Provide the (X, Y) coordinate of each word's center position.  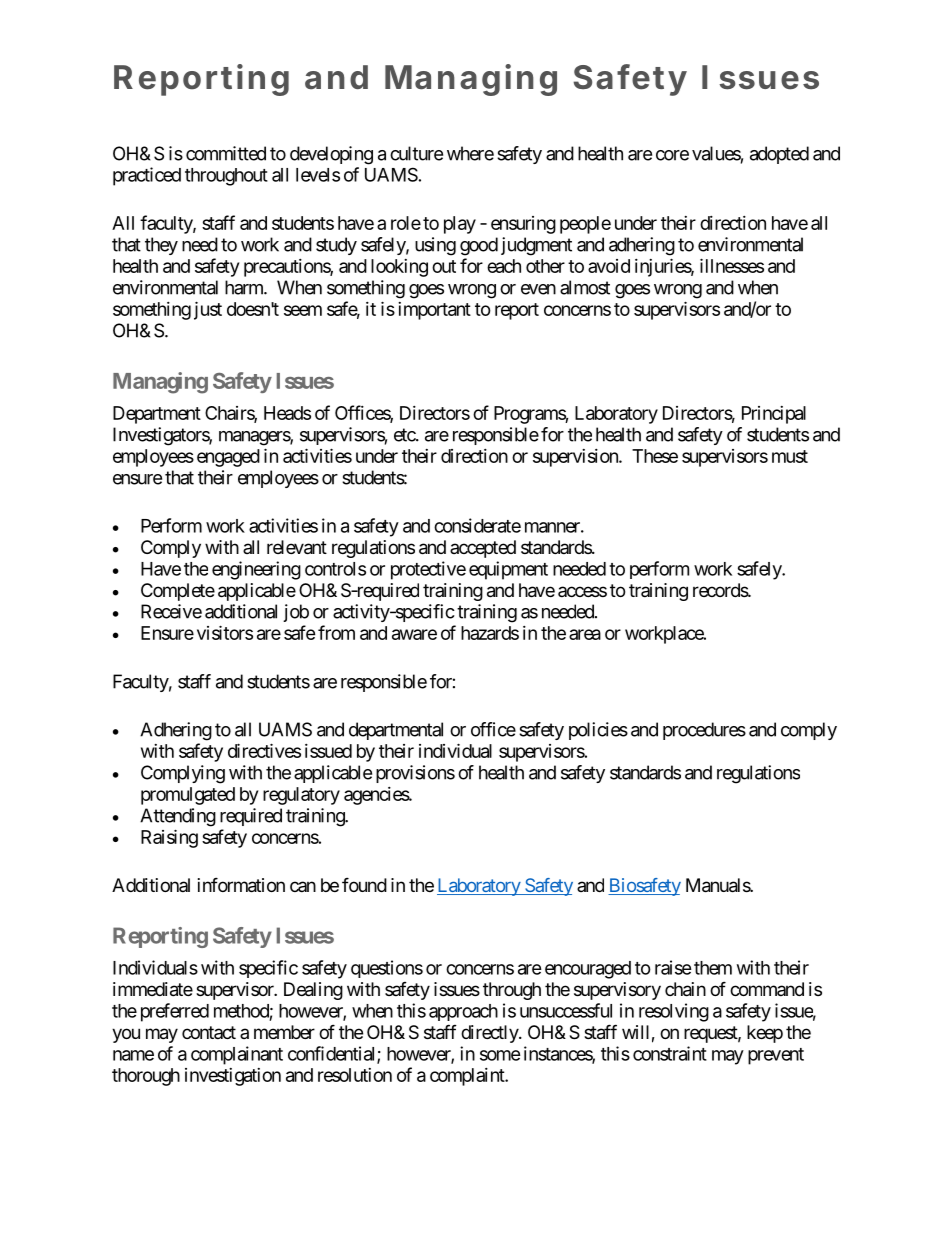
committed (226, 153)
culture (416, 153)
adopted (779, 155)
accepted (483, 549)
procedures (704, 731)
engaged (228, 458)
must (790, 456)
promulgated (188, 796)
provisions (415, 774)
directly (490, 1034)
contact (209, 1032)
